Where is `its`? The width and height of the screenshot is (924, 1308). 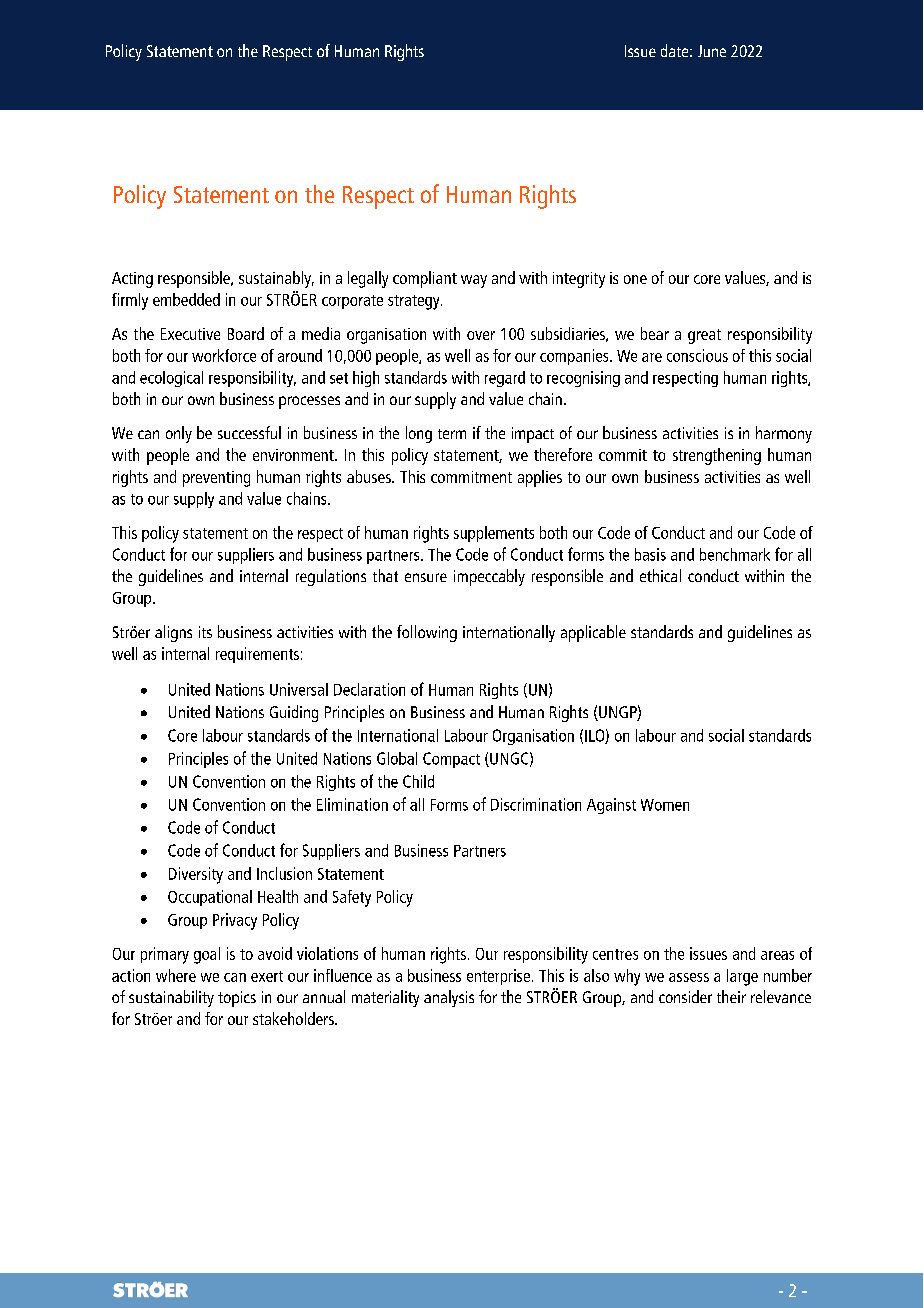
its is located at coordinates (205, 632).
